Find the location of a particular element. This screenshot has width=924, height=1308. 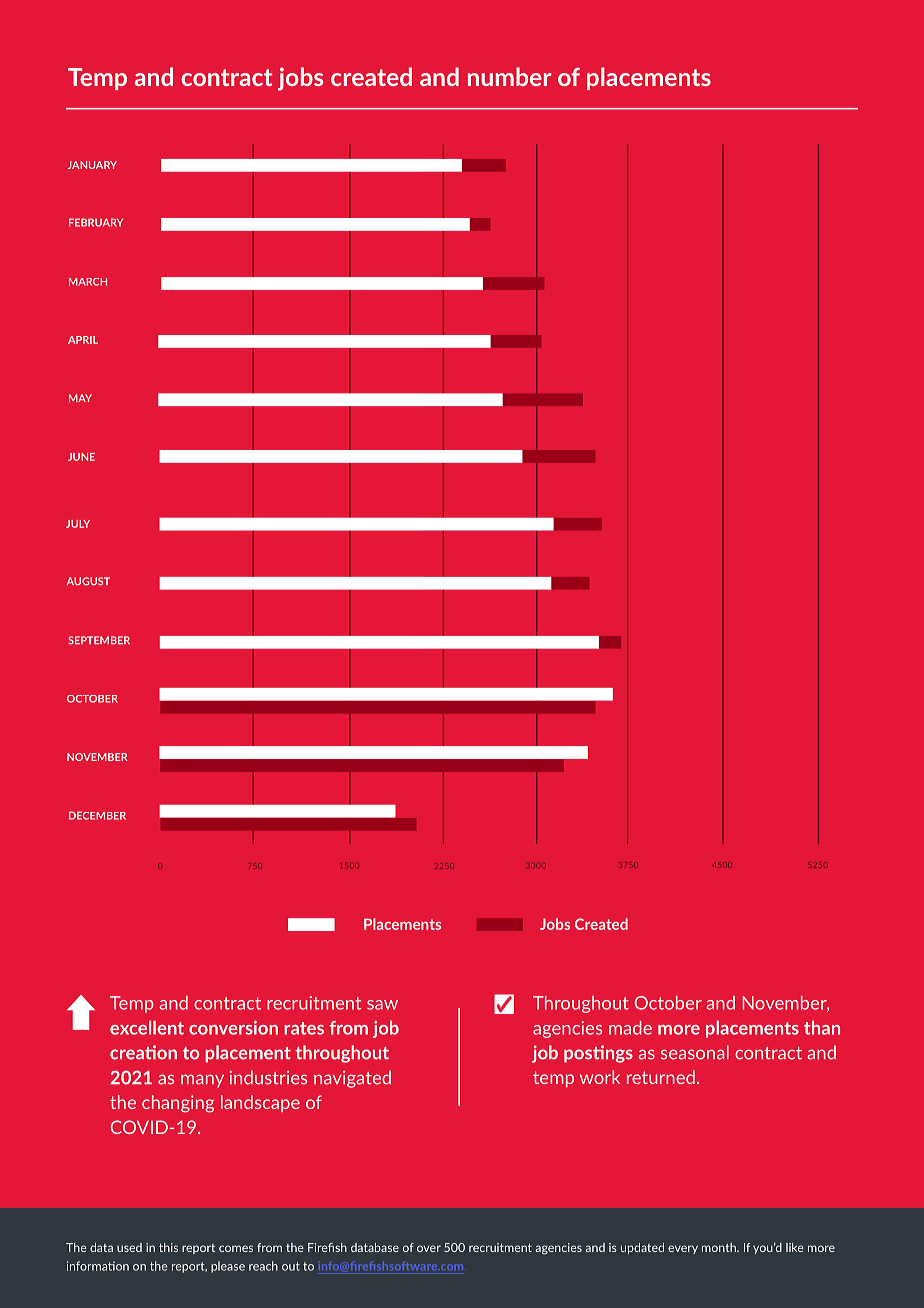

this is located at coordinates (168, 1247).
